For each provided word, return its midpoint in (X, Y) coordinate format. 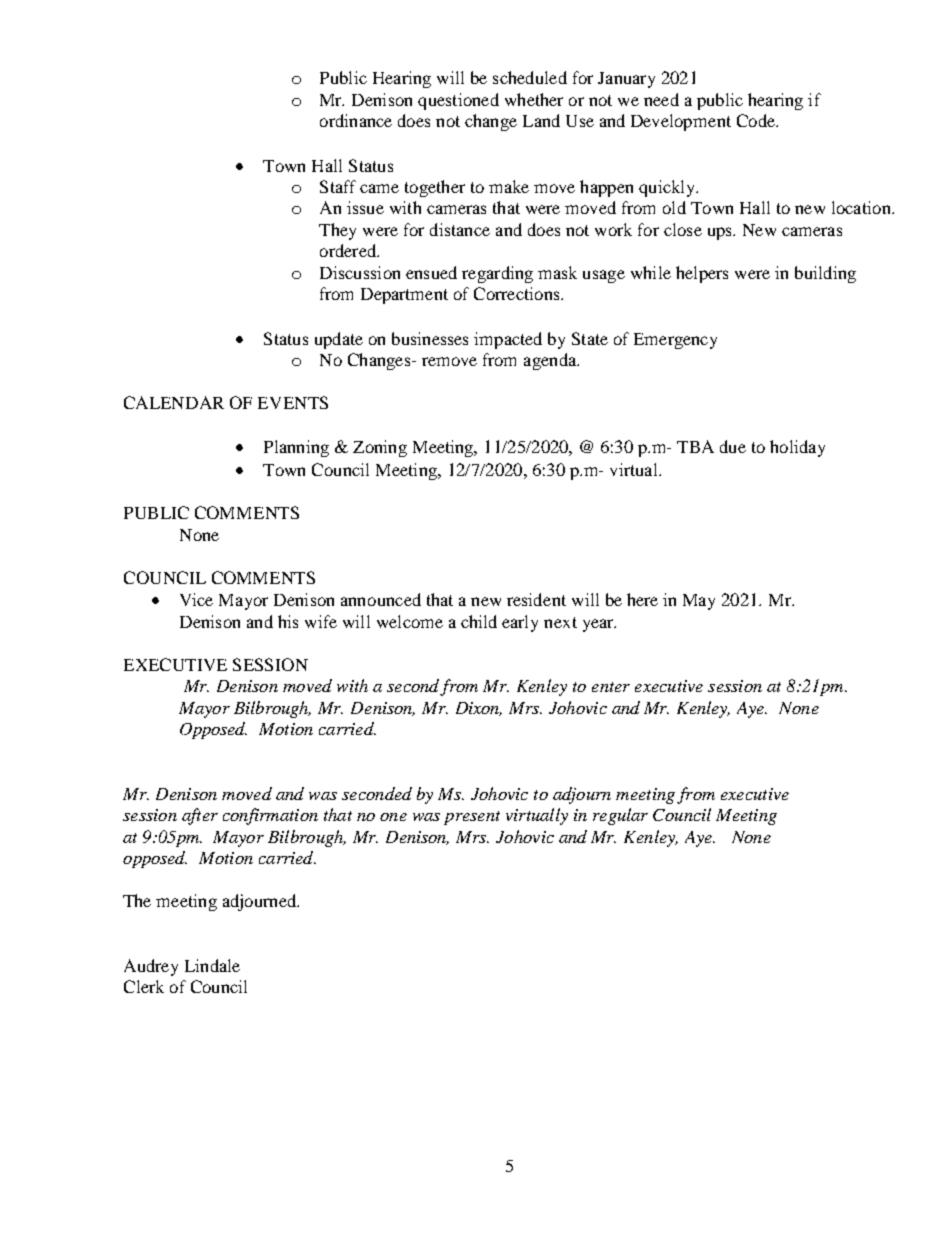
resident (536, 599)
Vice (196, 599)
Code (757, 120)
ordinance (356, 120)
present (472, 818)
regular (620, 816)
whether (534, 99)
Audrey (151, 967)
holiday (797, 448)
